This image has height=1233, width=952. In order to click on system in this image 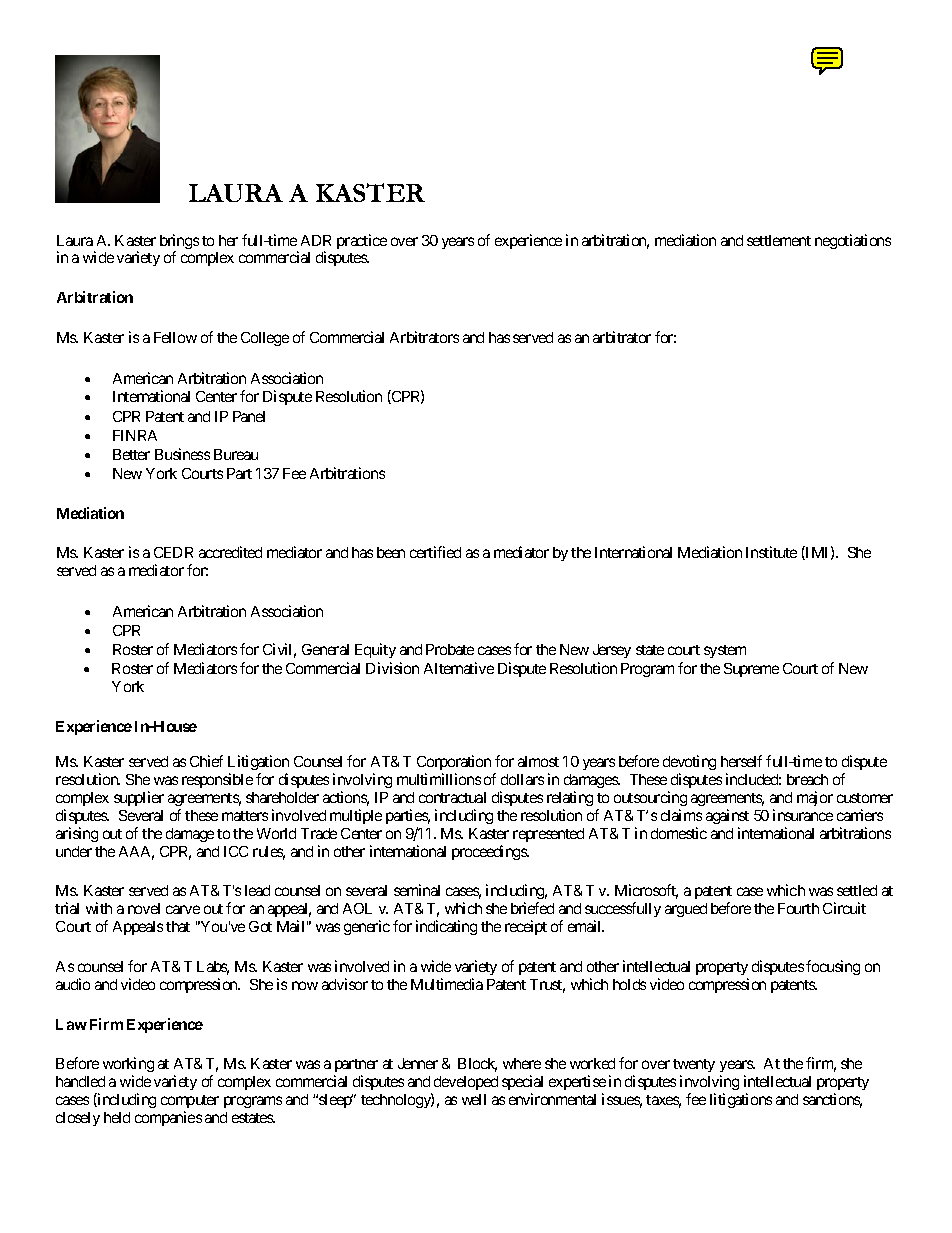, I will do `click(725, 651)`.
